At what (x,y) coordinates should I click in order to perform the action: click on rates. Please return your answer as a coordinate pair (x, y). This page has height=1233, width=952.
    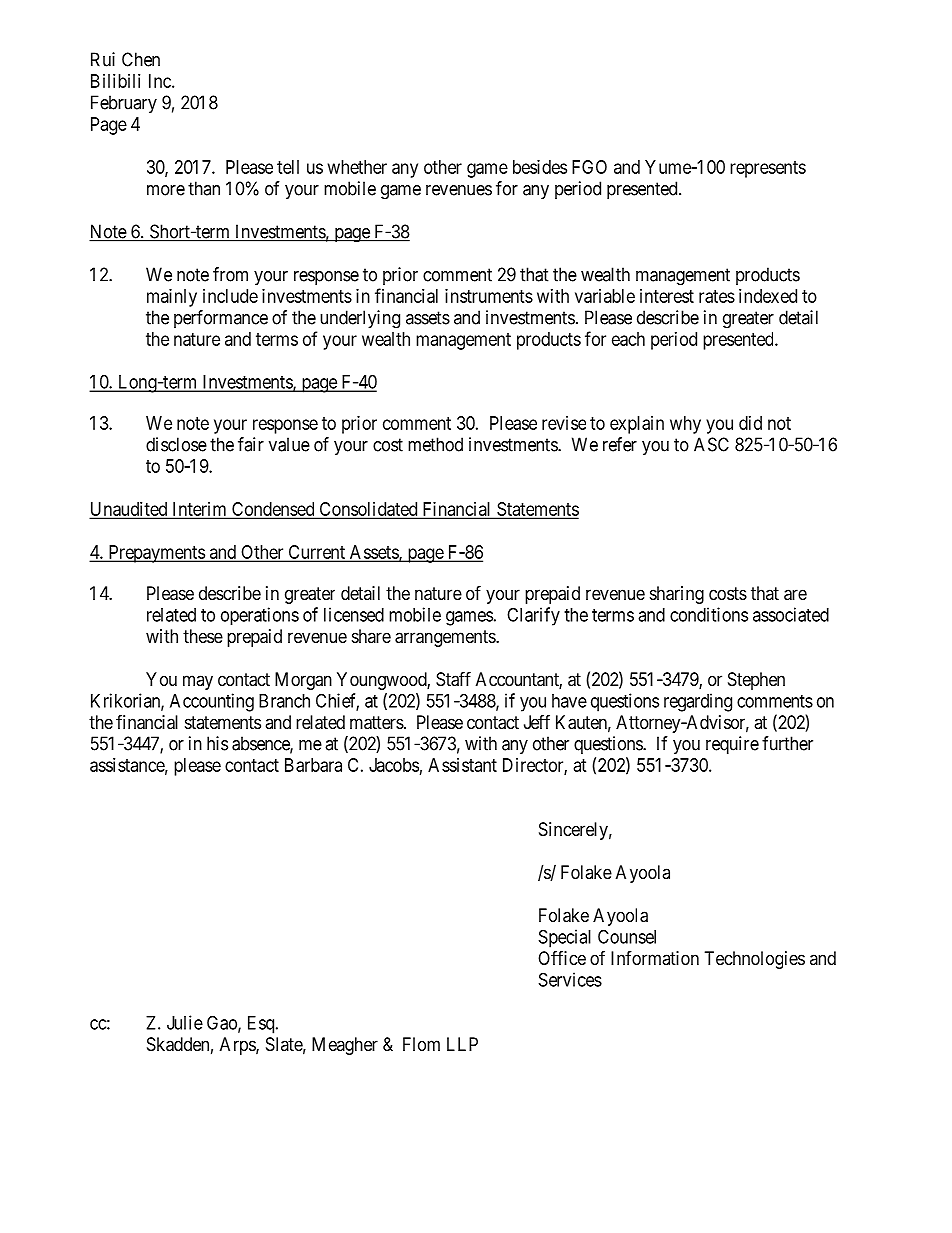
    Looking at the image, I should click on (717, 296).
